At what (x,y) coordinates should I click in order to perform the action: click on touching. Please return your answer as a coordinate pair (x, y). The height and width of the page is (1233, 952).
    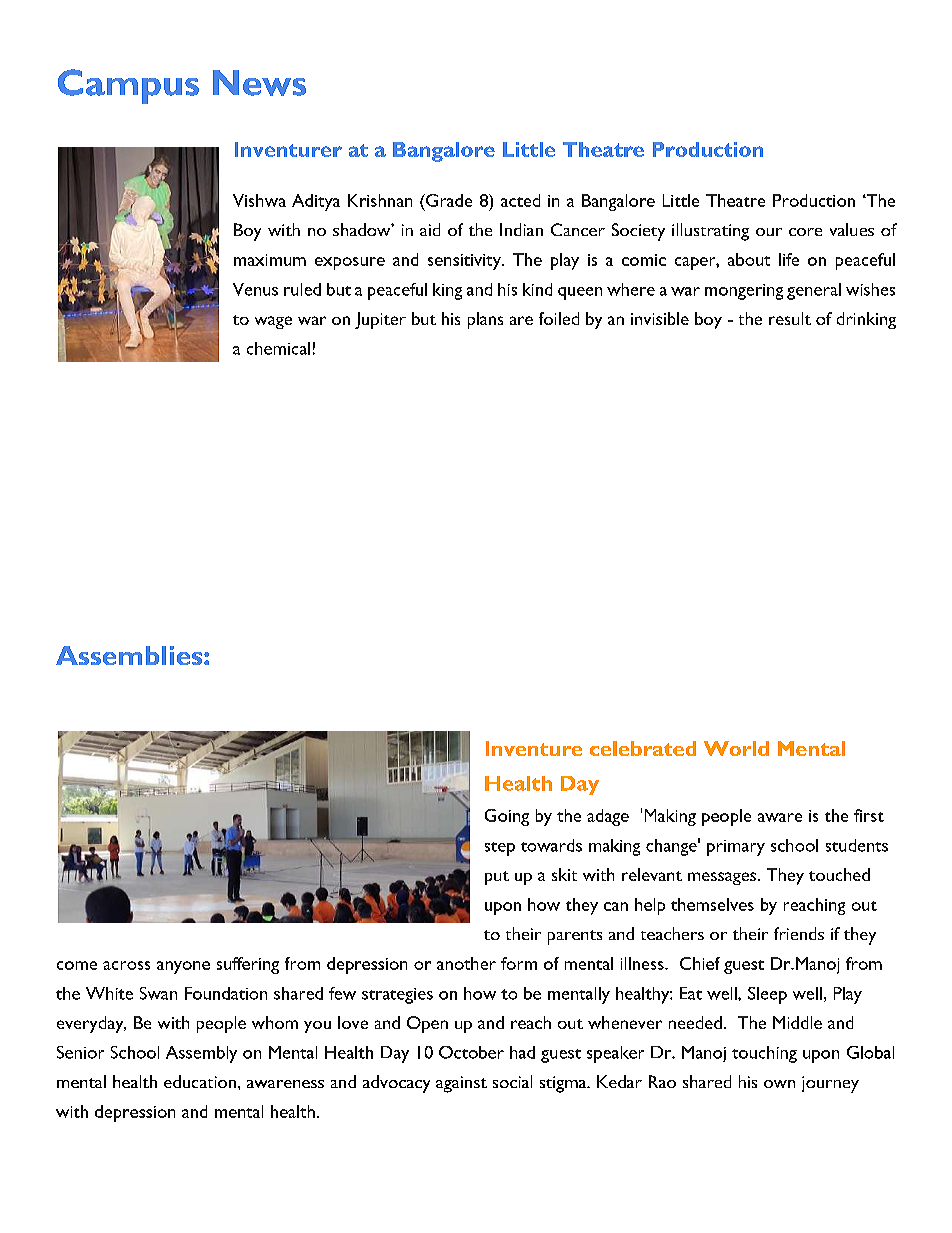
    Looking at the image, I should click on (764, 1054).
